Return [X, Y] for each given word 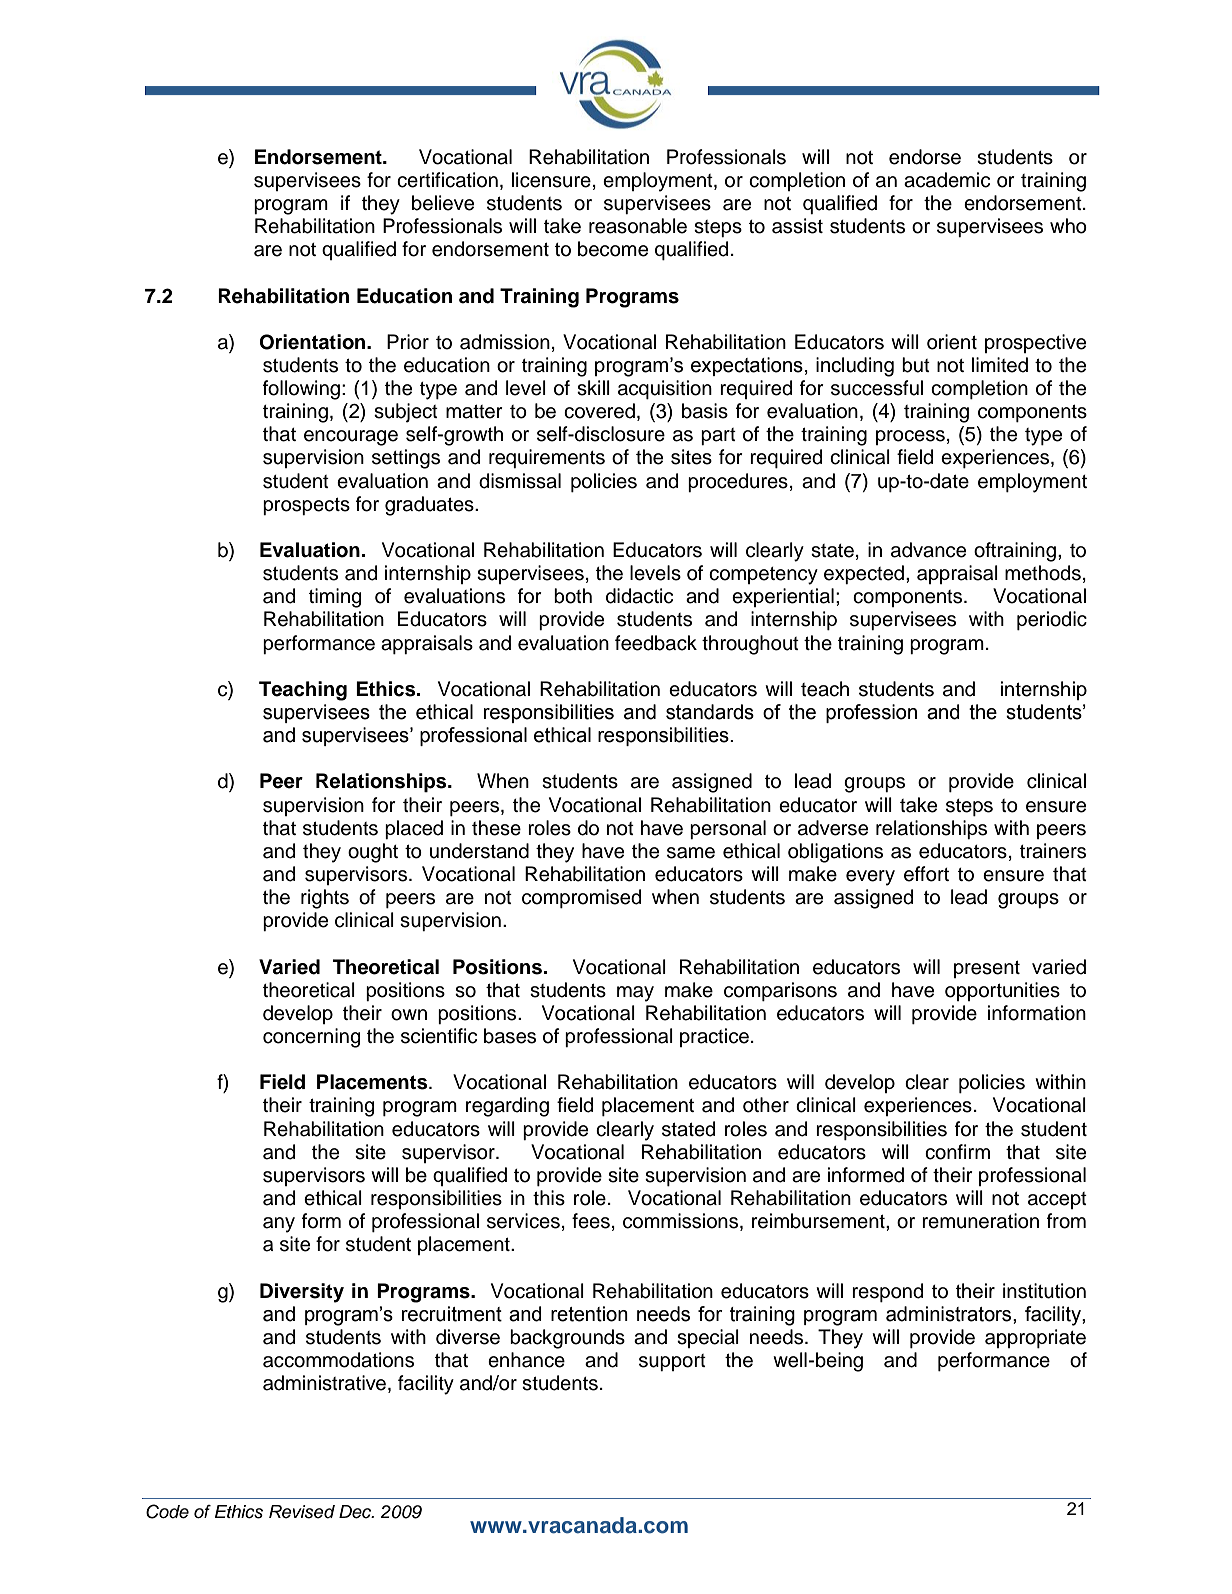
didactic [639, 596]
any [279, 1225]
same [691, 853]
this [549, 1198]
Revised [302, 1512]
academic [947, 180]
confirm [957, 1152]
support [672, 1362]
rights [325, 899]
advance [928, 550]
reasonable [638, 226]
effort [926, 874]
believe [443, 203]
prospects [306, 506]
